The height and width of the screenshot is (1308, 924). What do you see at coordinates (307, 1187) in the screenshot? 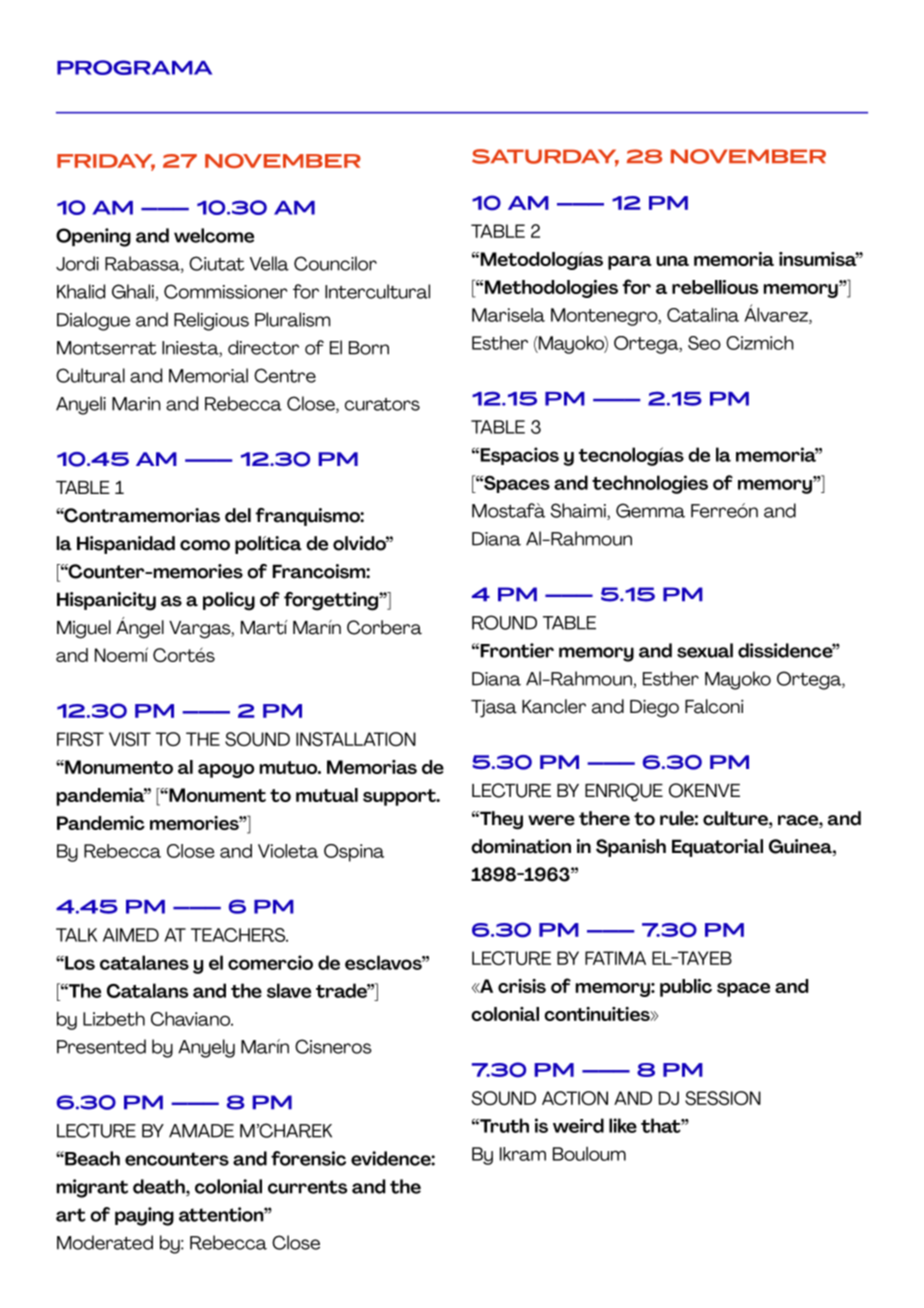
I see `currents` at bounding box center [307, 1187].
